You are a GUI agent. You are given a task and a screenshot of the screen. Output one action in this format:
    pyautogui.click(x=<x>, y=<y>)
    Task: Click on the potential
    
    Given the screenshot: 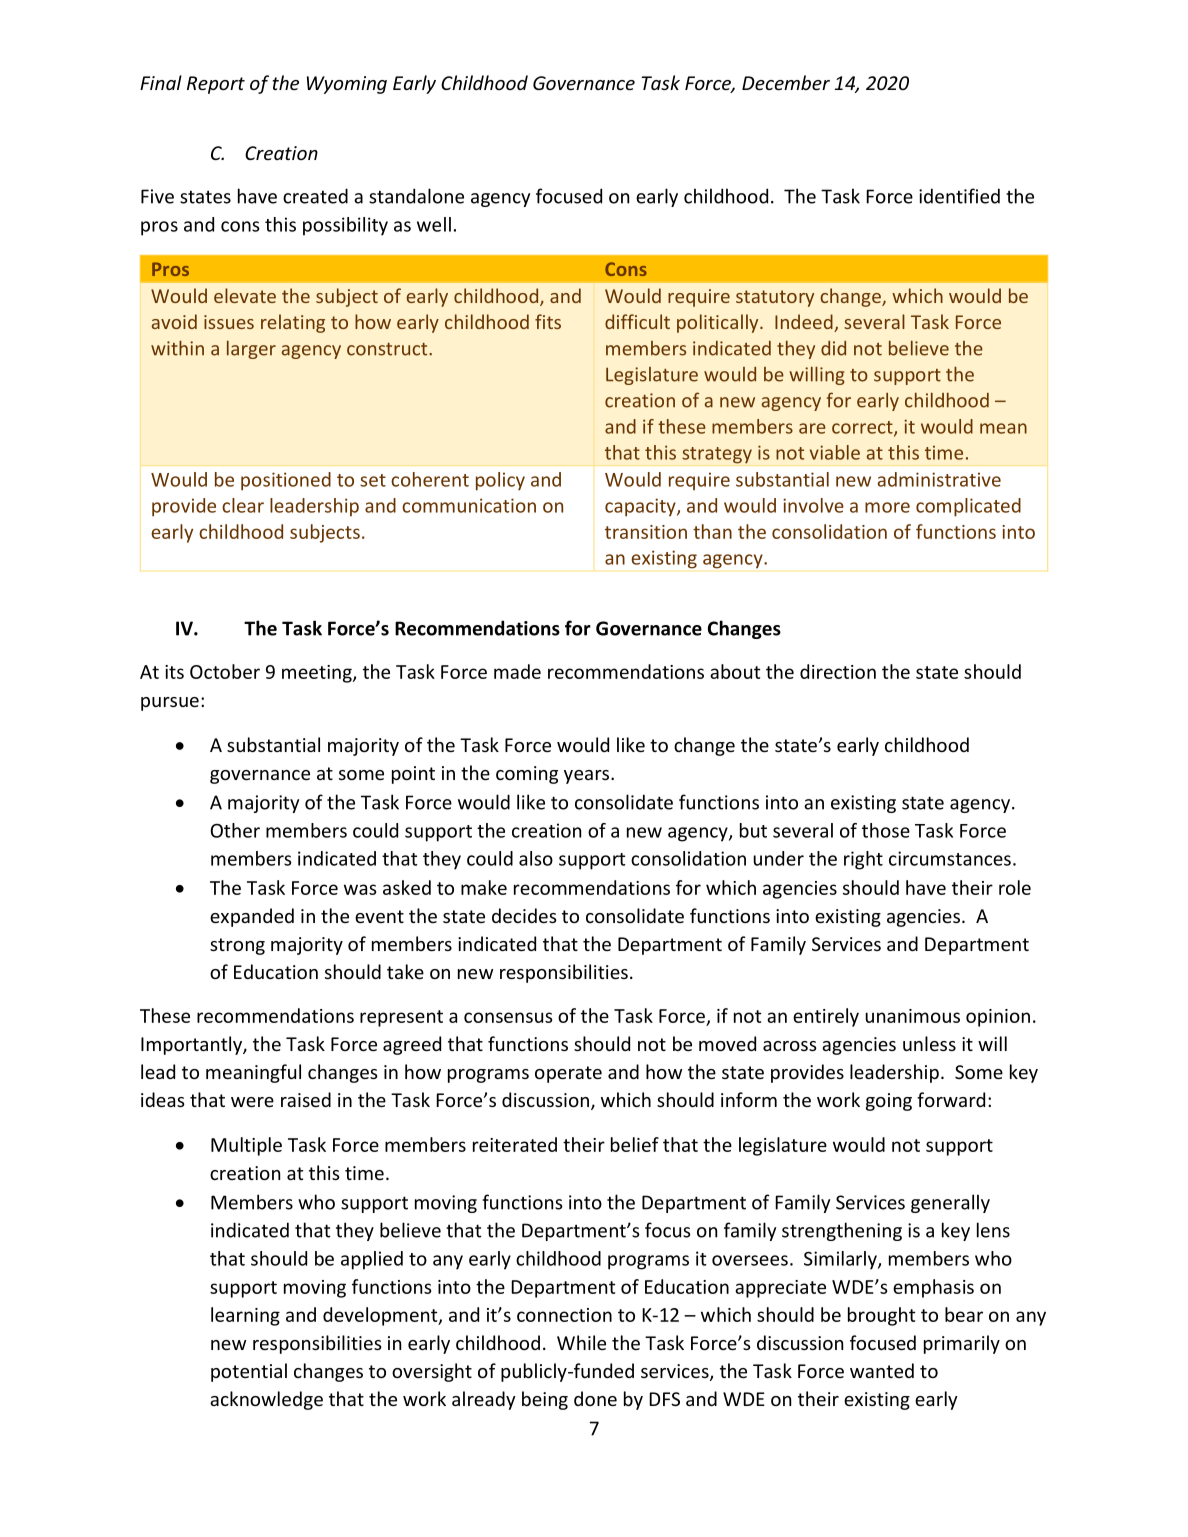 What is the action you would take?
    pyautogui.click(x=249, y=1372)
